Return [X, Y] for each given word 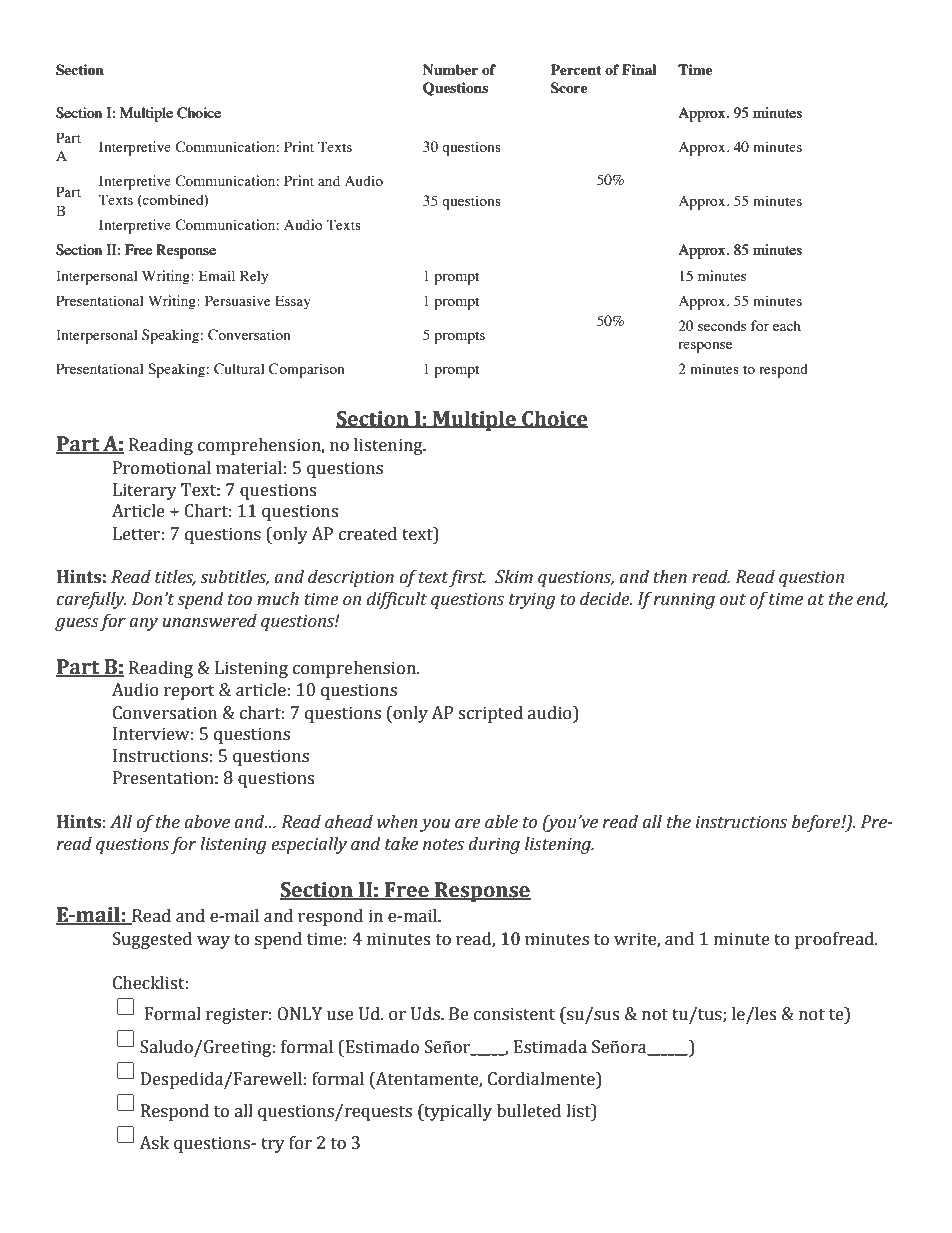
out [733, 600]
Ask [154, 1143]
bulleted [529, 1111]
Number [450, 69]
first [467, 578]
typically [457, 1112]
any [143, 624]
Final [639, 69]
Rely [254, 277]
